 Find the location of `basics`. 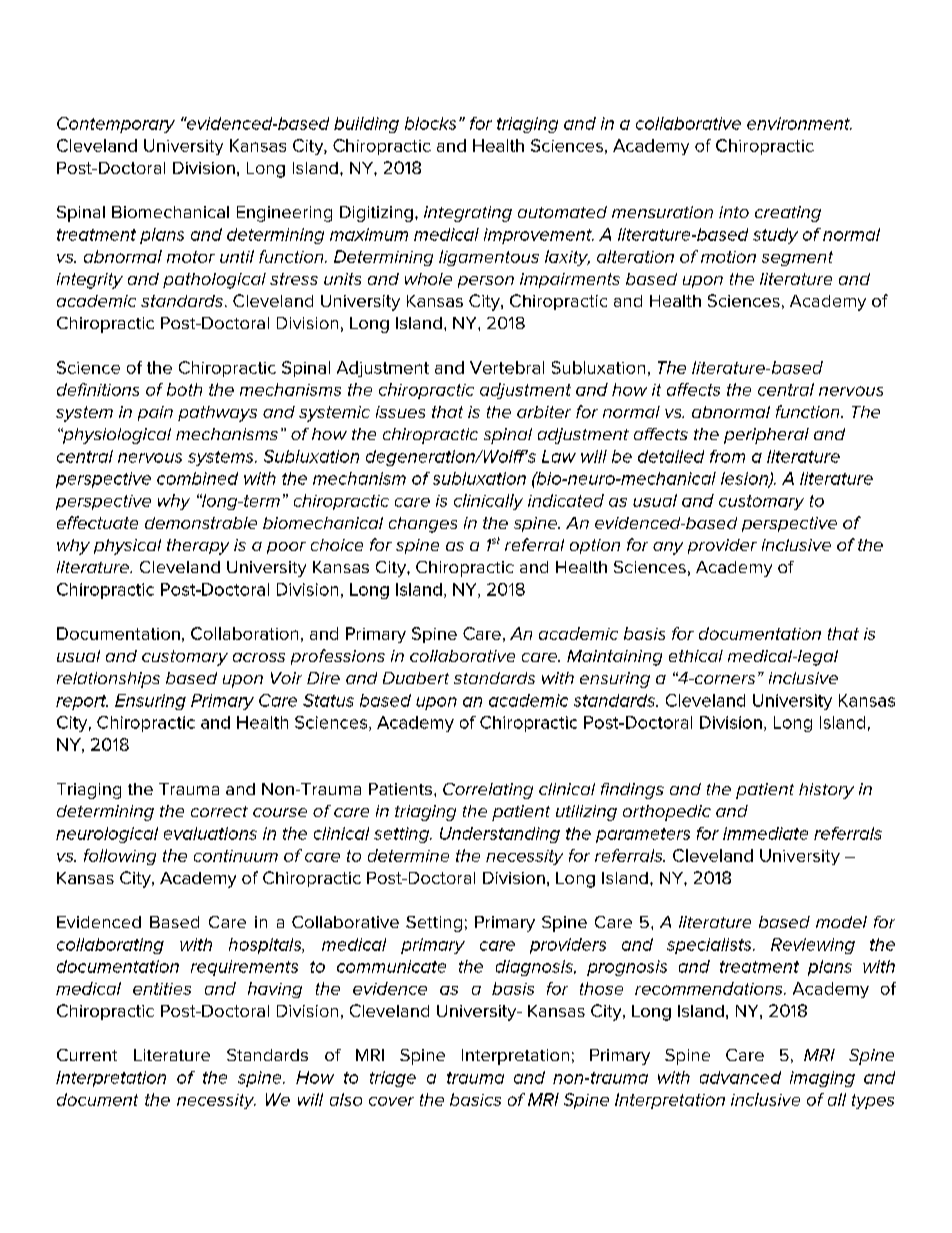

basics is located at coordinates (475, 1099).
